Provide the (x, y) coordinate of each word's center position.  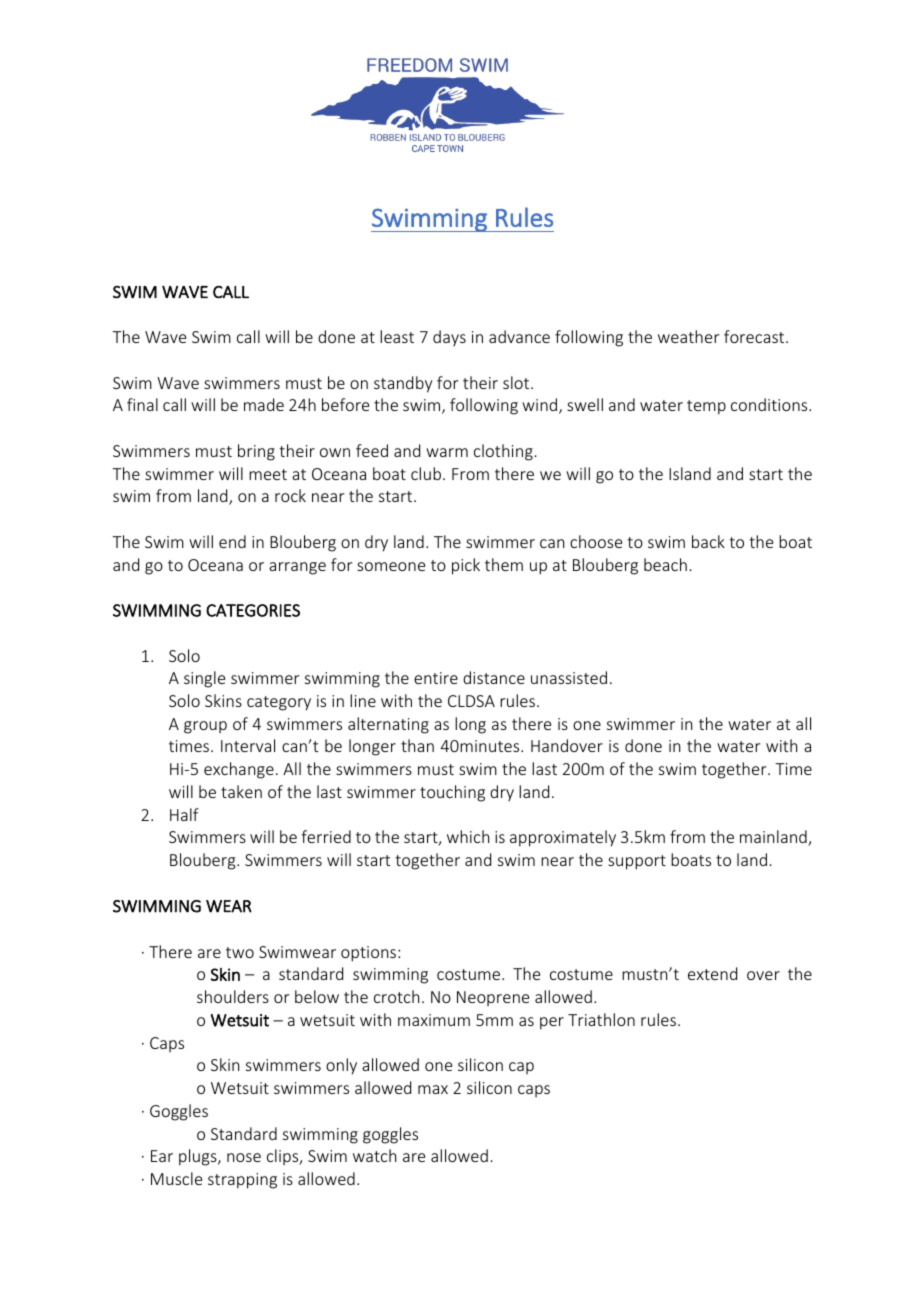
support (637, 862)
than (417, 745)
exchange (239, 770)
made (264, 404)
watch (374, 1155)
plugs (199, 1157)
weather (688, 336)
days (449, 338)
